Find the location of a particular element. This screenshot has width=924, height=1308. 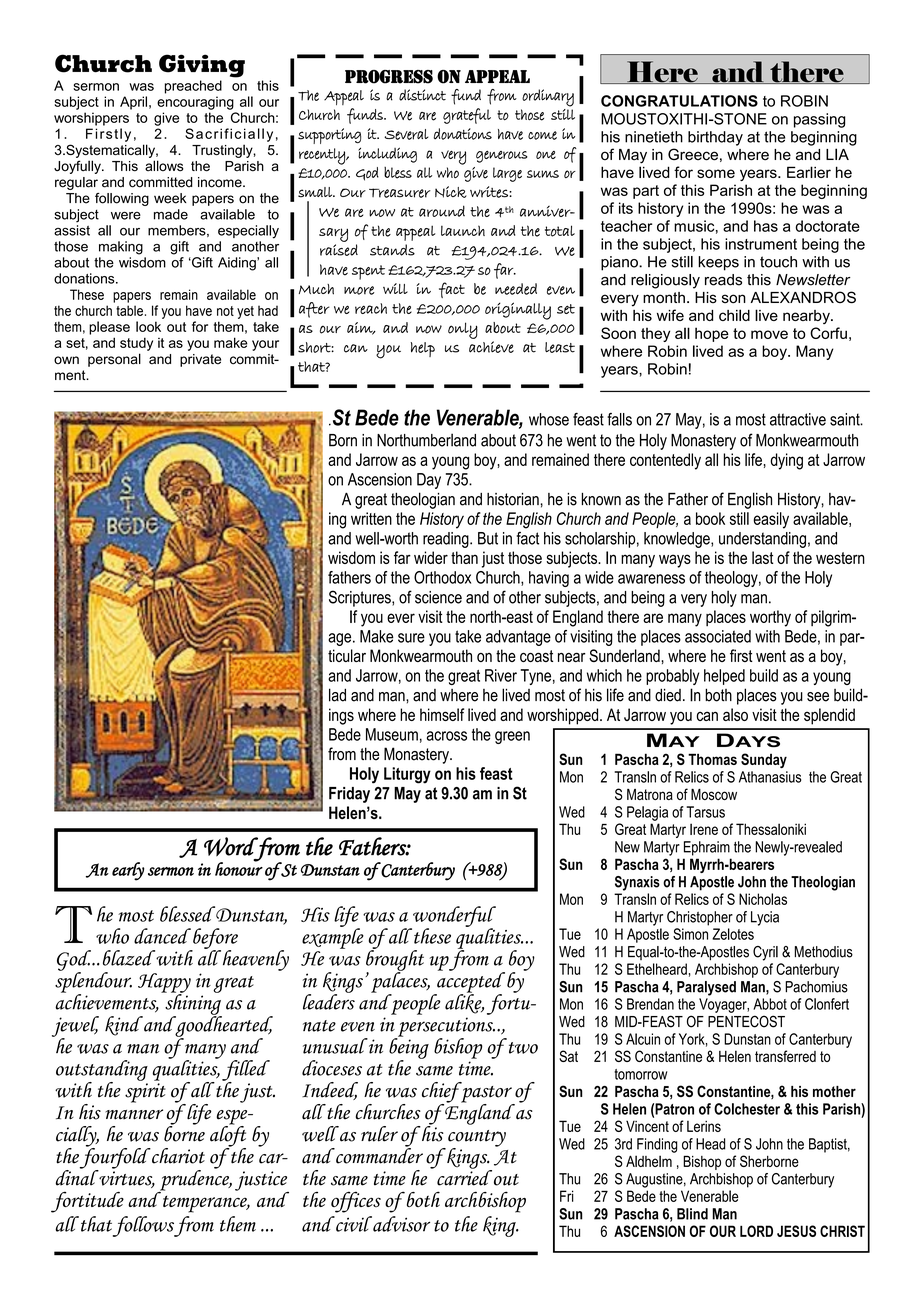

LORD is located at coordinates (756, 1231).
